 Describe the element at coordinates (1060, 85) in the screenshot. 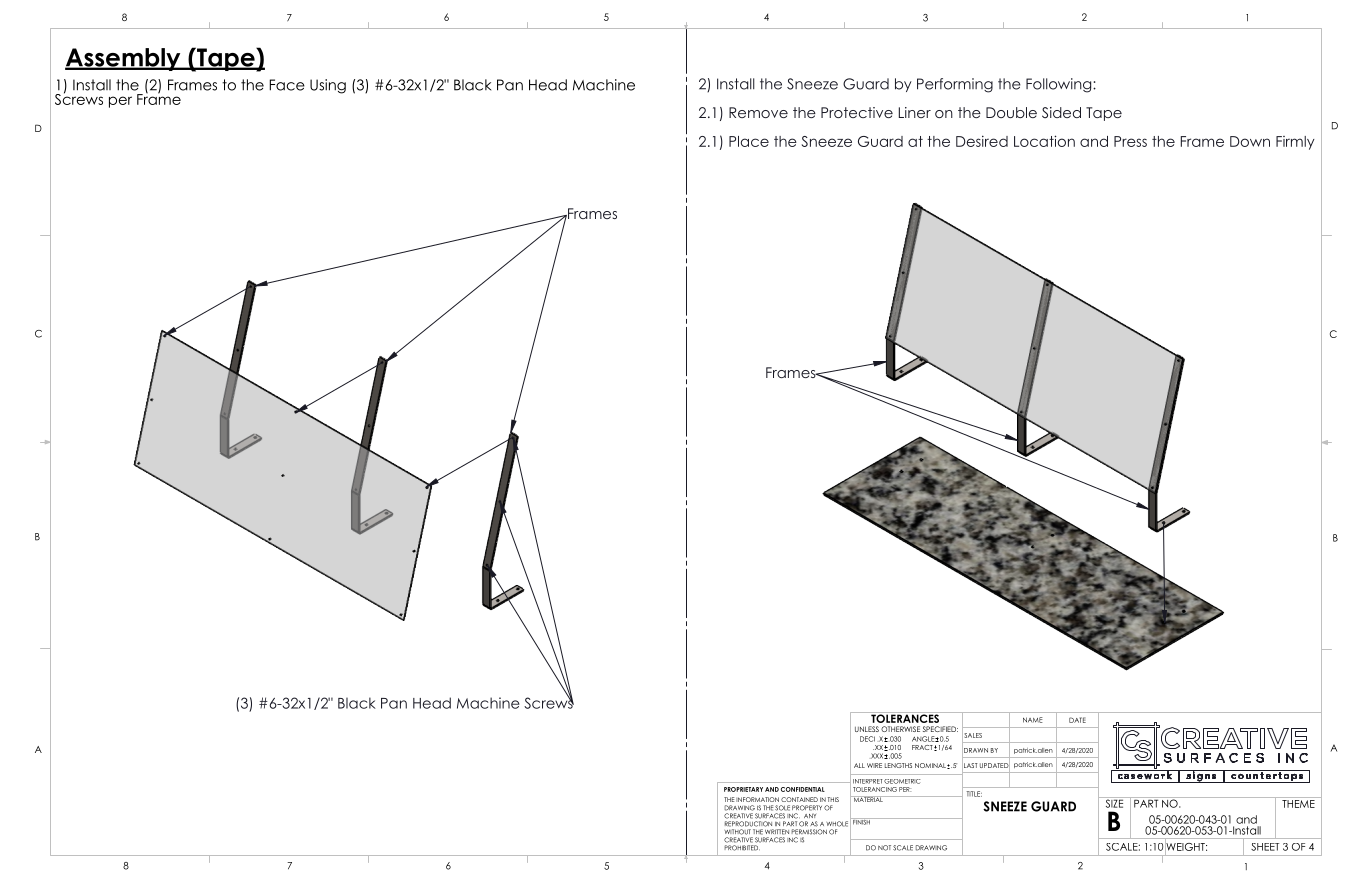

I see `Following` at that location.
